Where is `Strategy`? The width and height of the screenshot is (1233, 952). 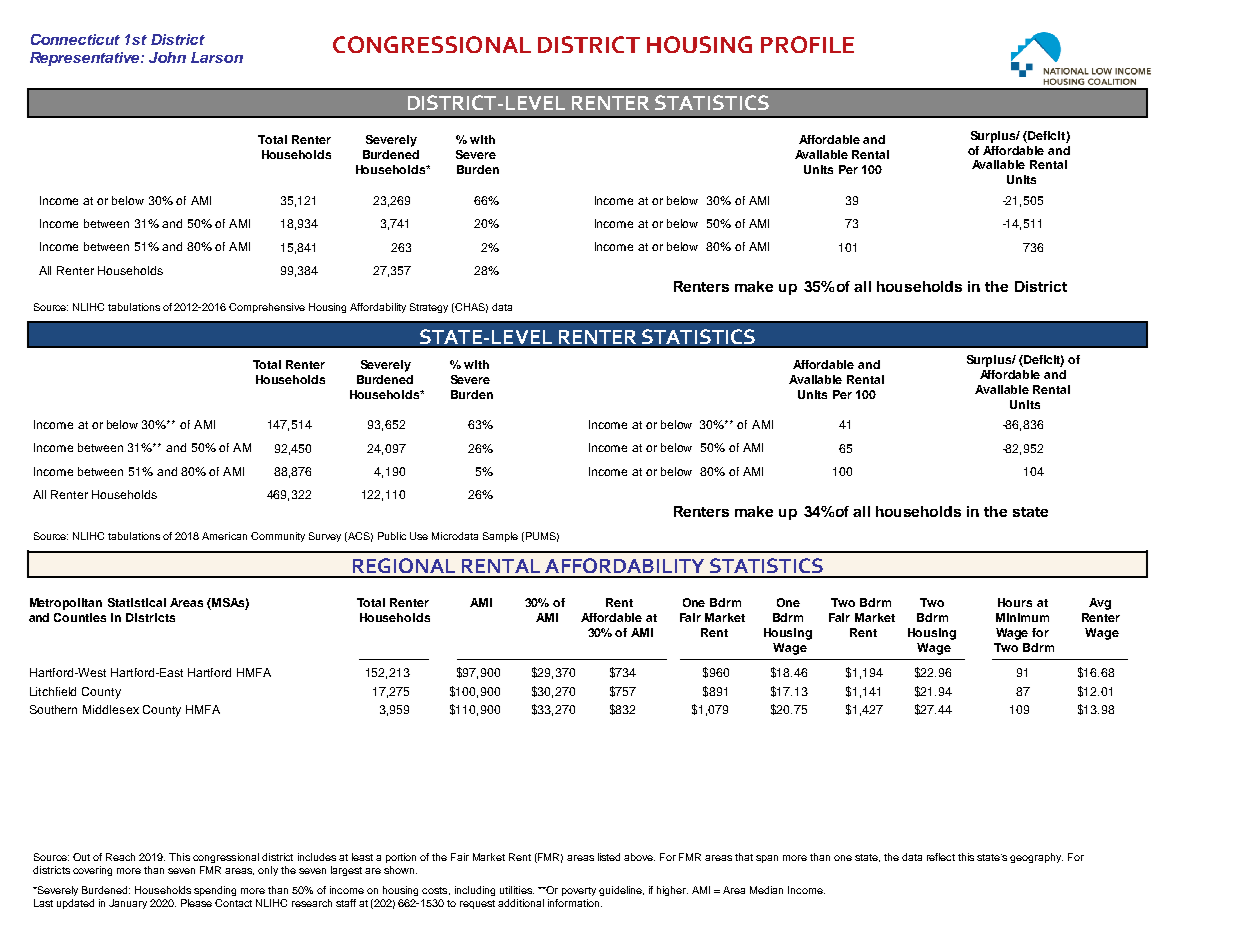
Strategy is located at coordinates (429, 308).
